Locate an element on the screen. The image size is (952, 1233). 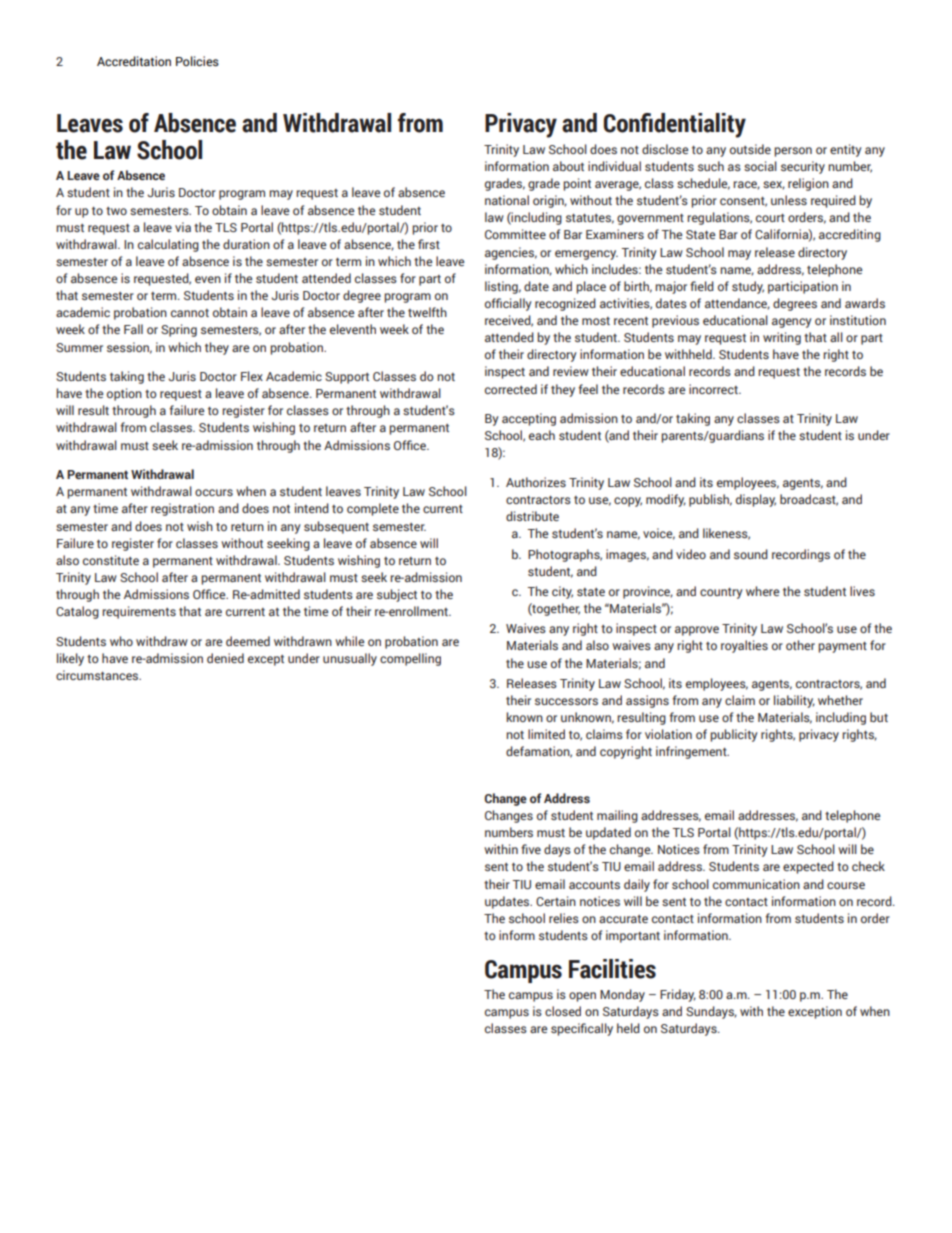
circumstances is located at coordinates (98, 675).
